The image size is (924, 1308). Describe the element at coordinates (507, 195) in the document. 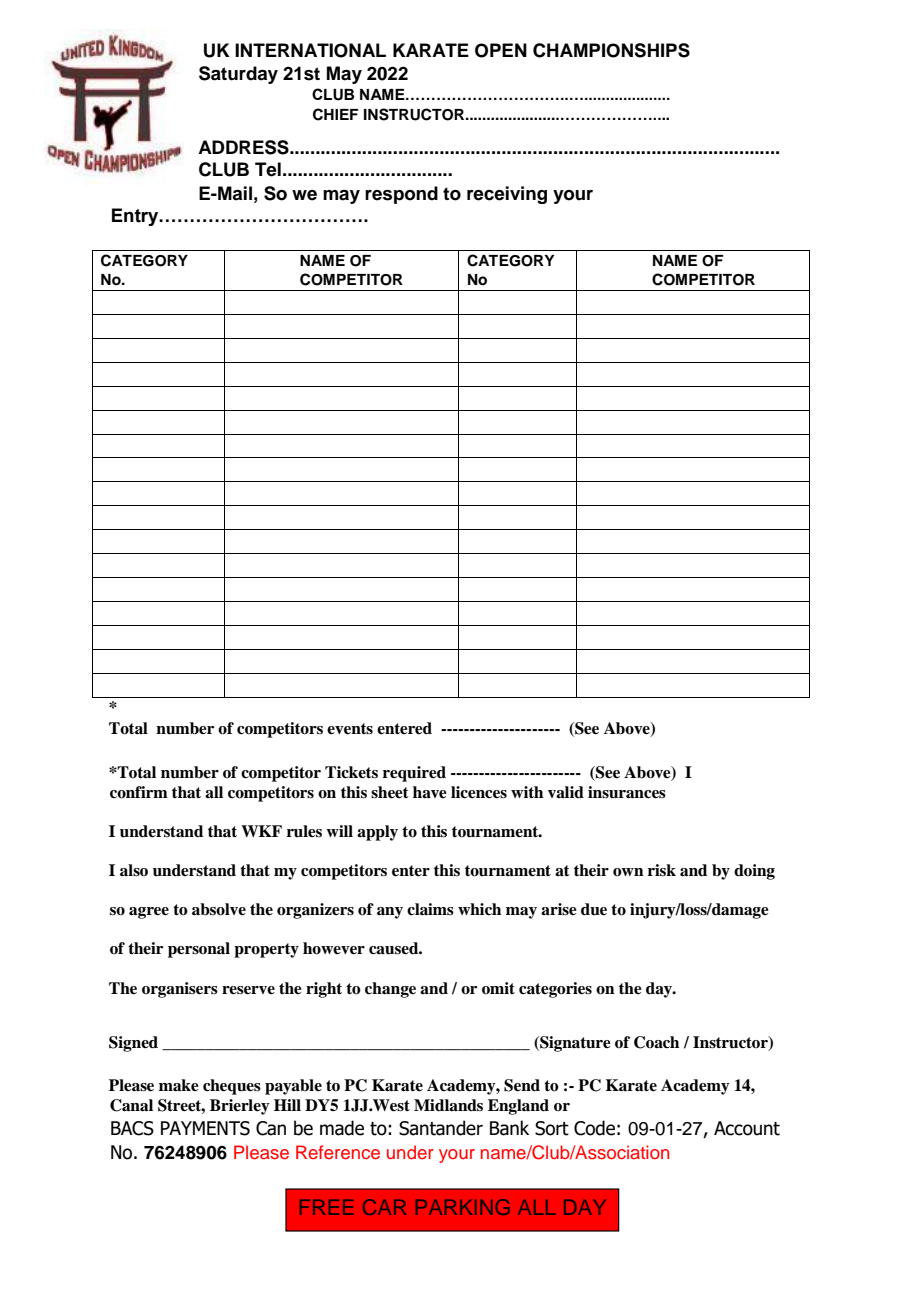

I see `receiving` at that location.
